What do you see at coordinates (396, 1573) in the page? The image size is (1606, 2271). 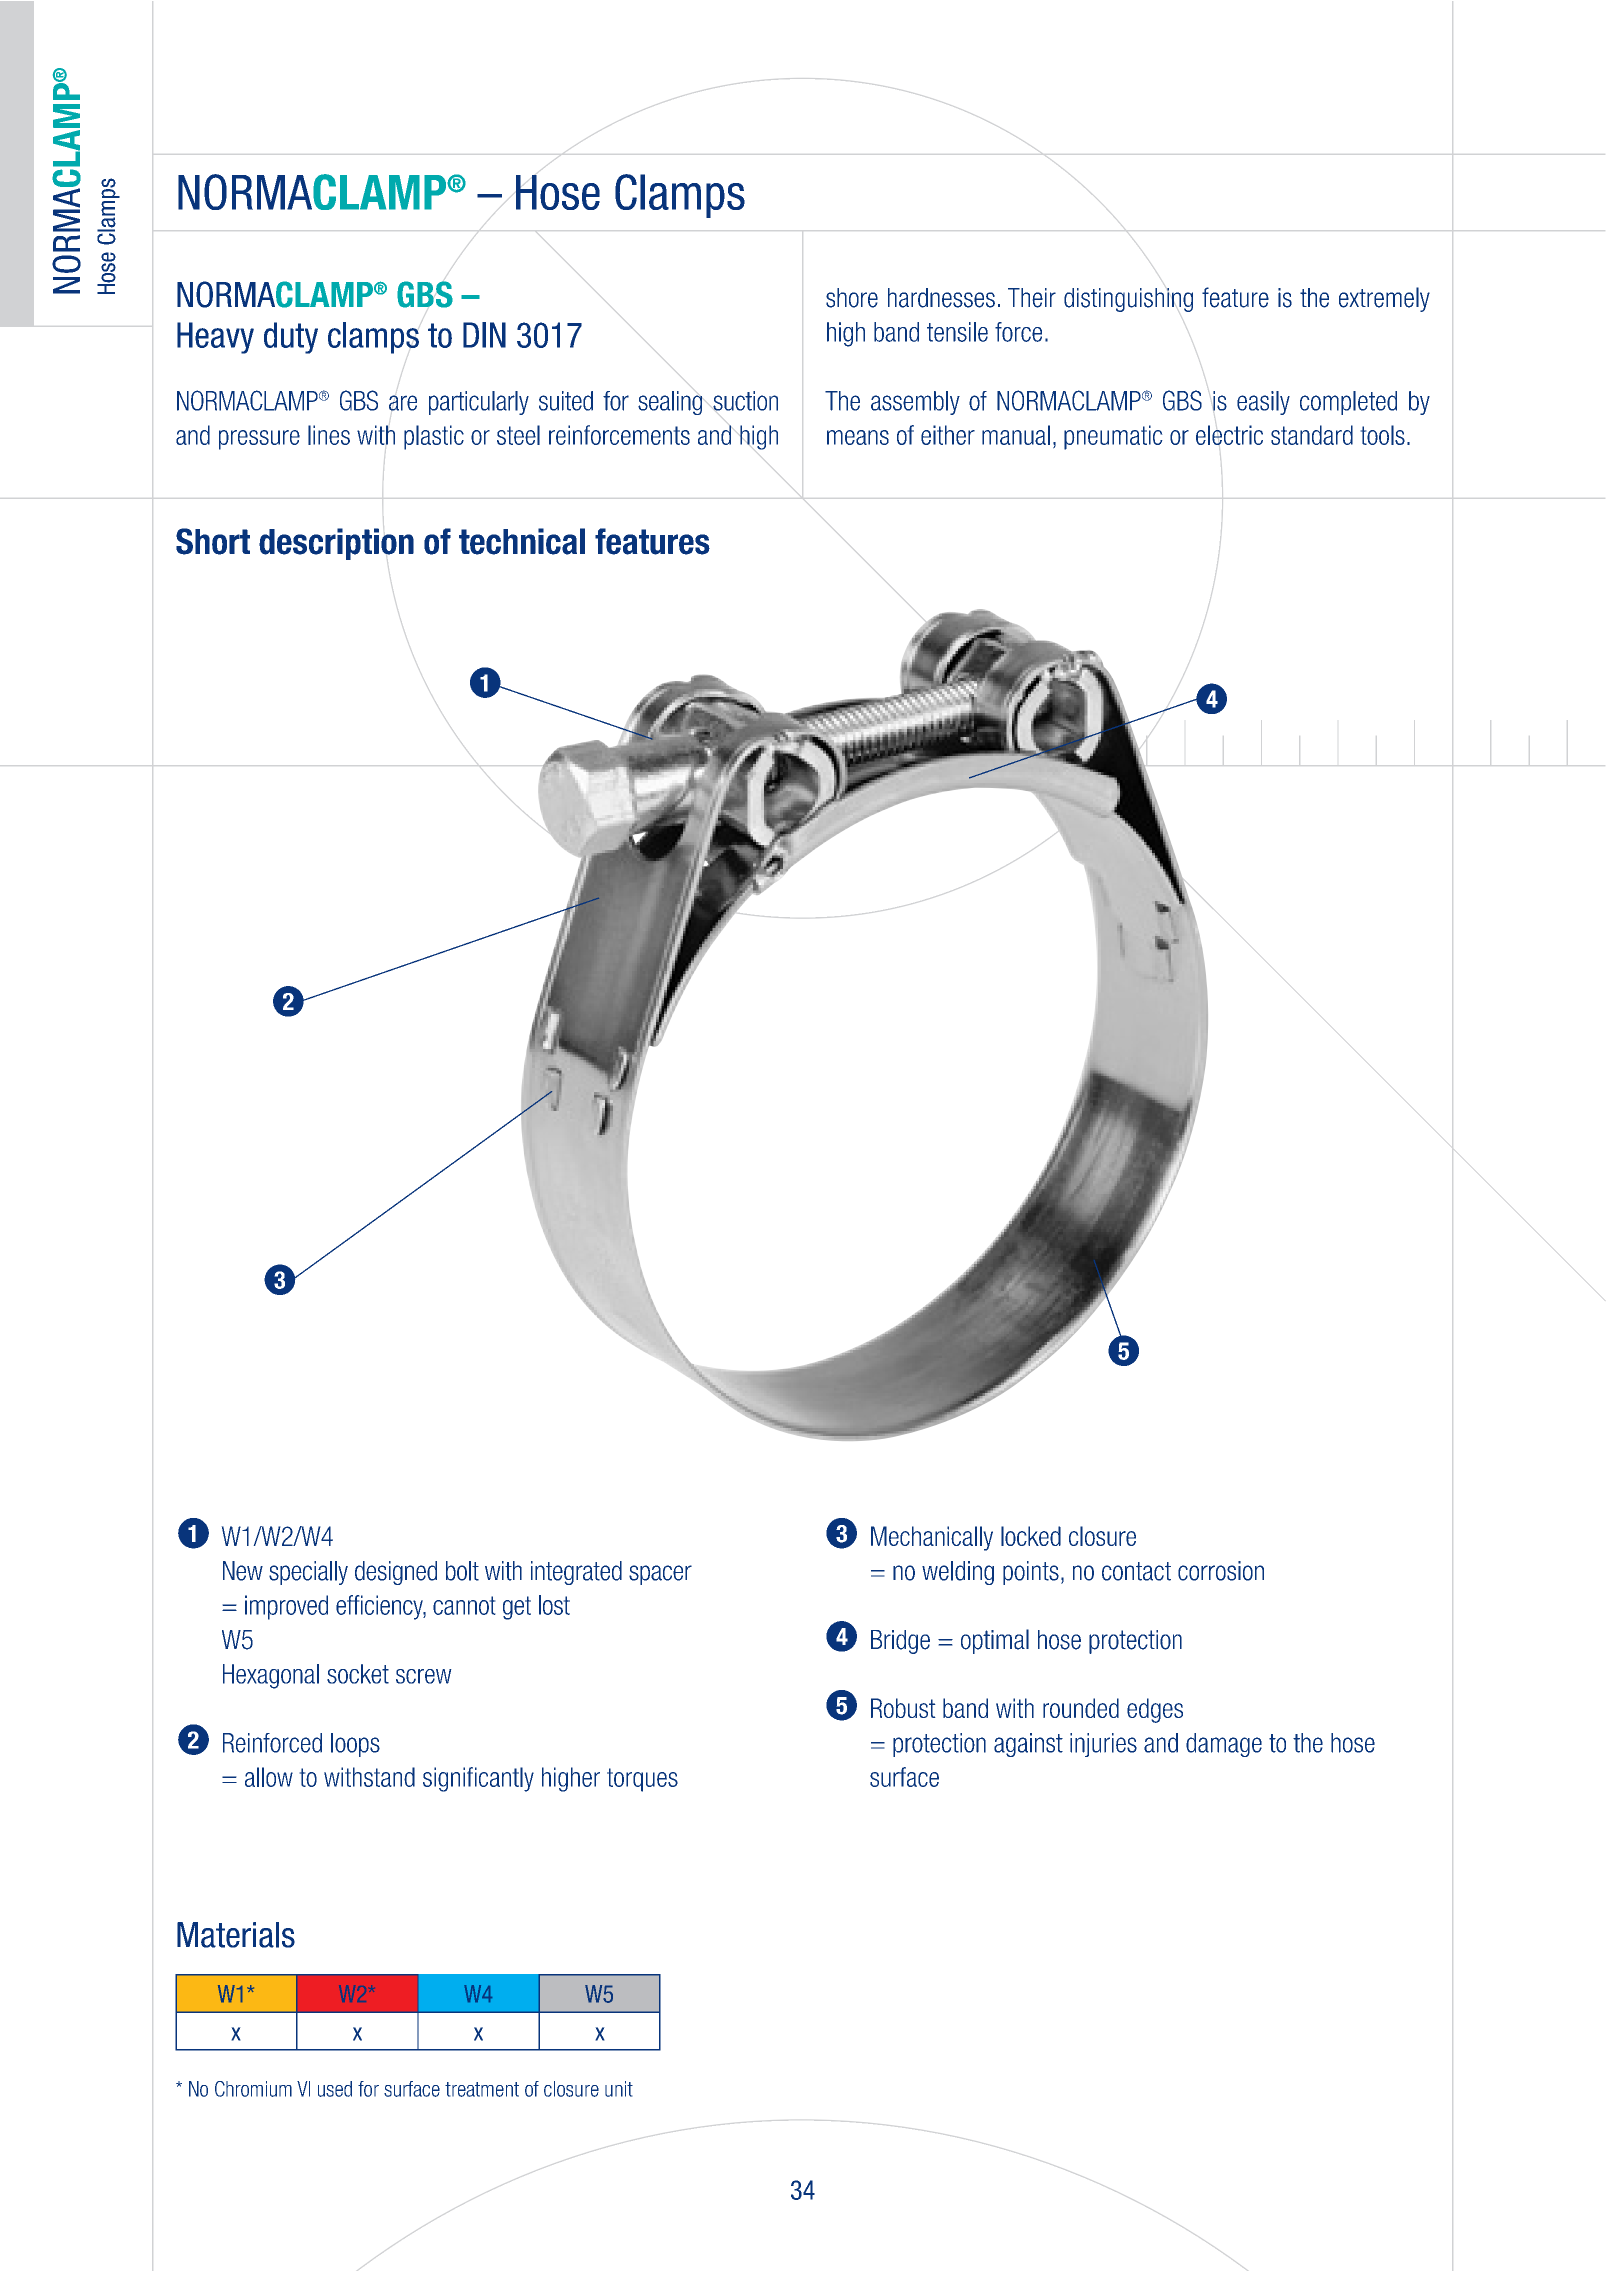 I see `designed` at bounding box center [396, 1573].
